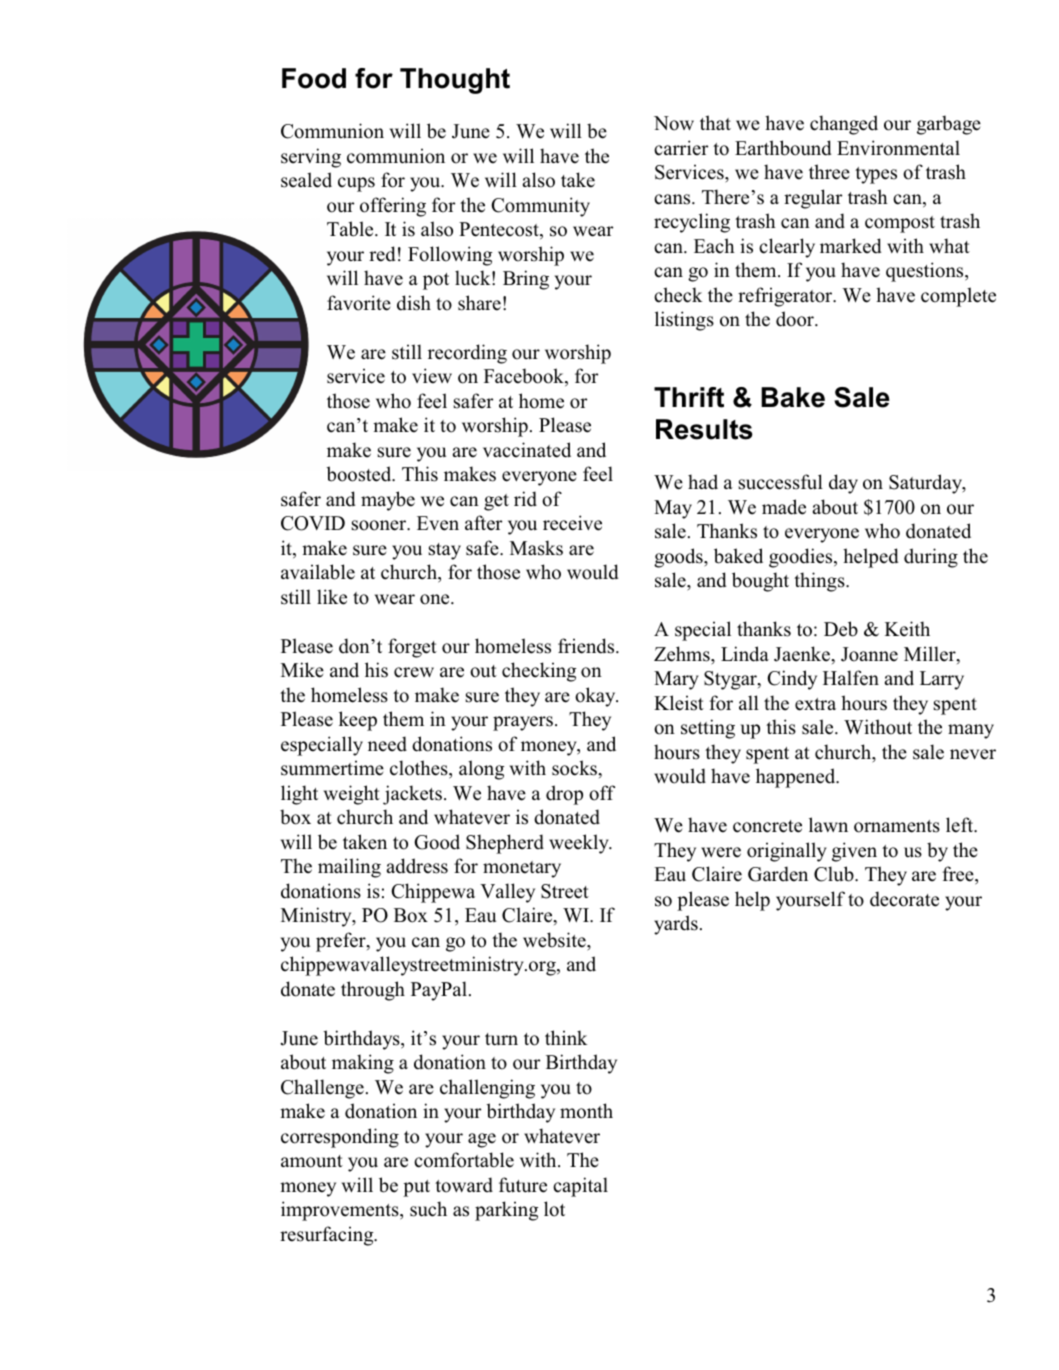  What do you see at coordinates (580, 1187) in the image?
I see `capital` at bounding box center [580, 1187].
